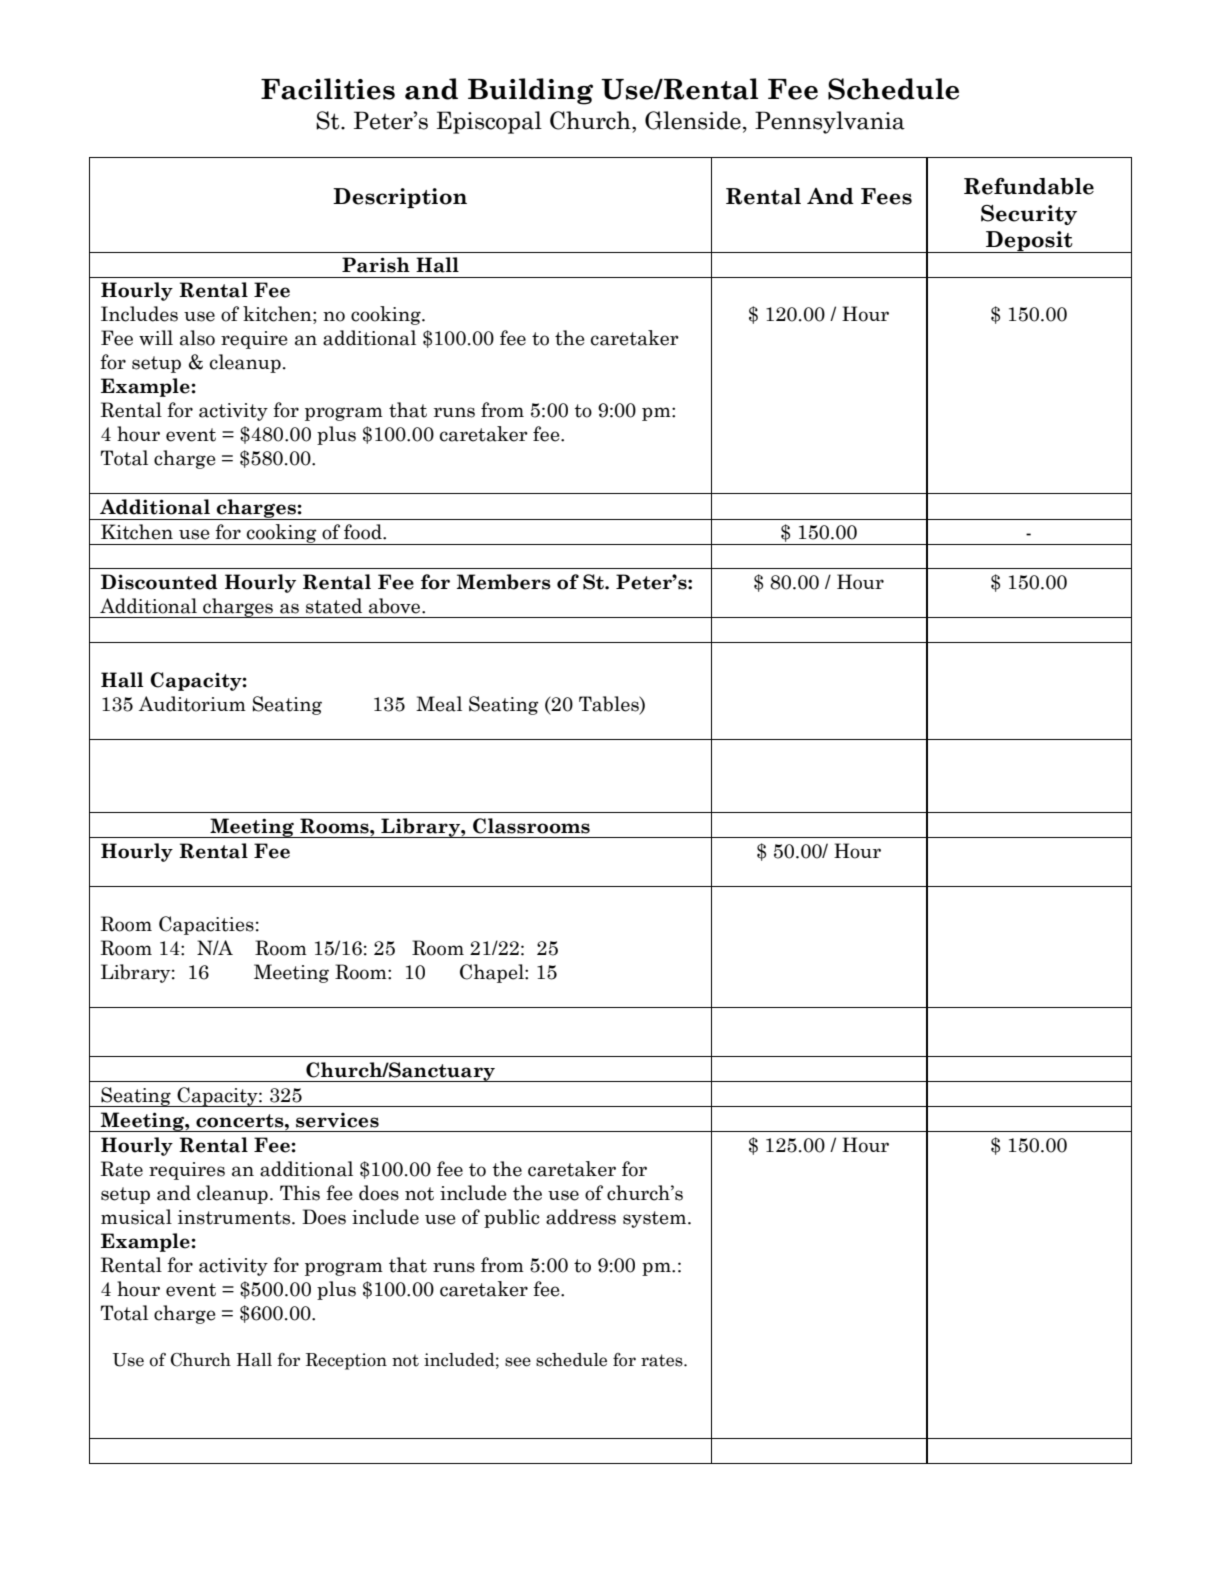 The width and height of the screenshot is (1221, 1580). Describe the element at coordinates (518, 1362) in the screenshot. I see `see` at that location.
